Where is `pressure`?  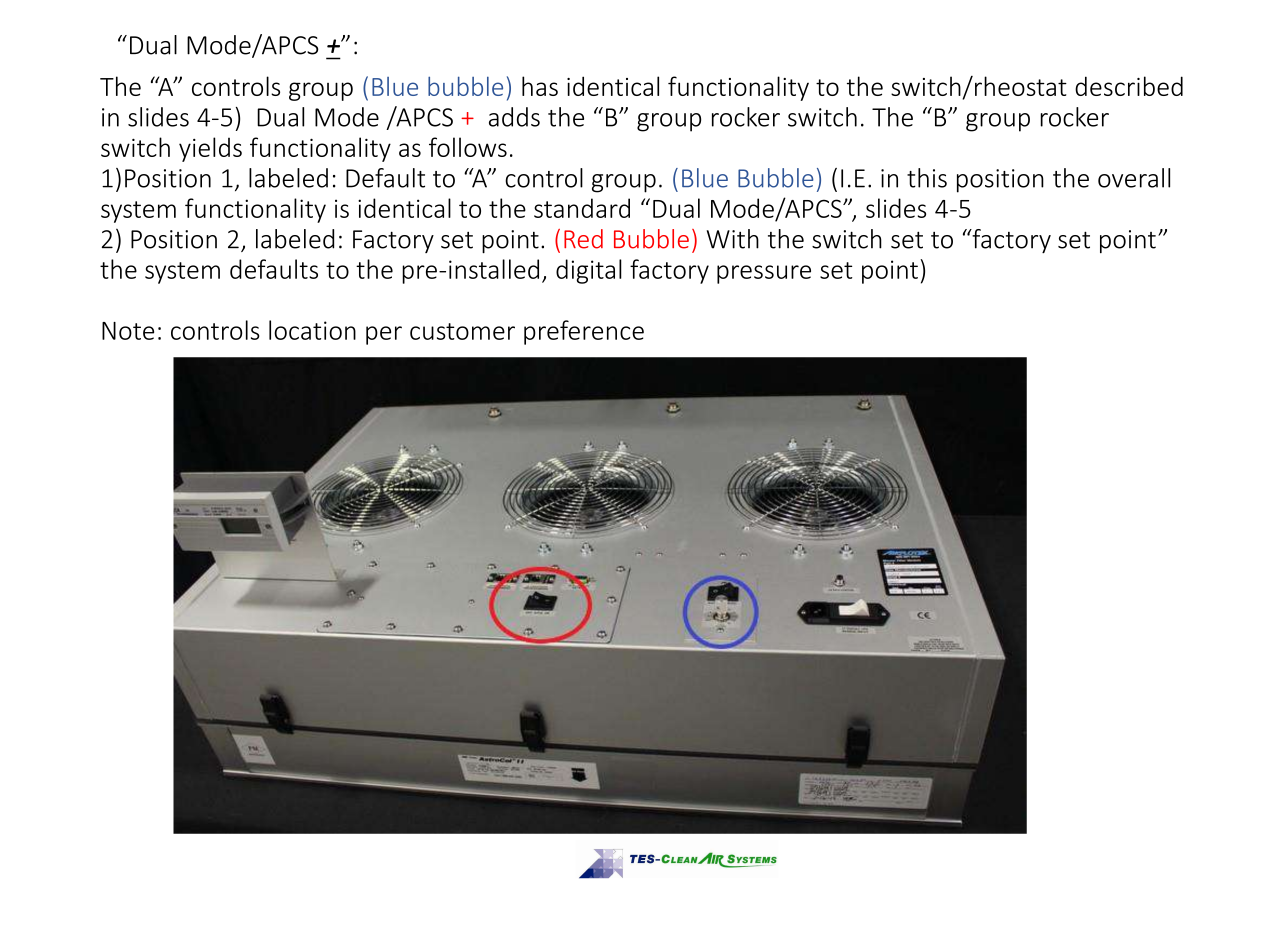
pressure is located at coordinates (764, 274).
